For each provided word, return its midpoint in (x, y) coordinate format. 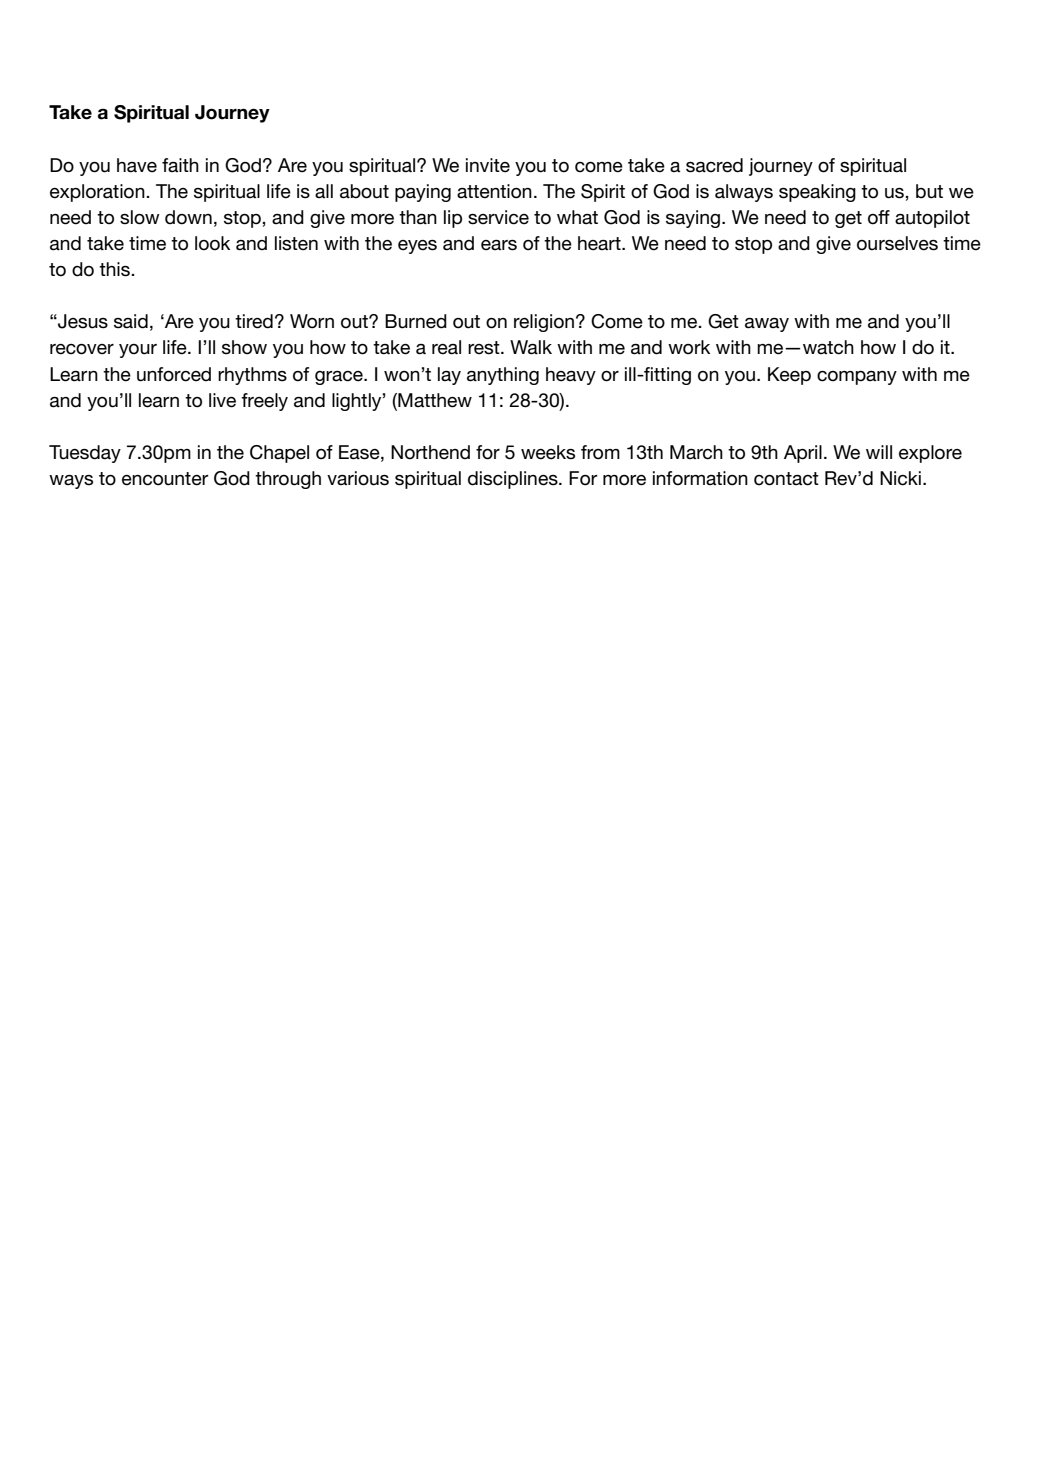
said (131, 321)
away (767, 325)
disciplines (514, 480)
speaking (817, 193)
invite (488, 165)
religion (544, 323)
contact (786, 479)
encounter (165, 479)
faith (180, 165)
